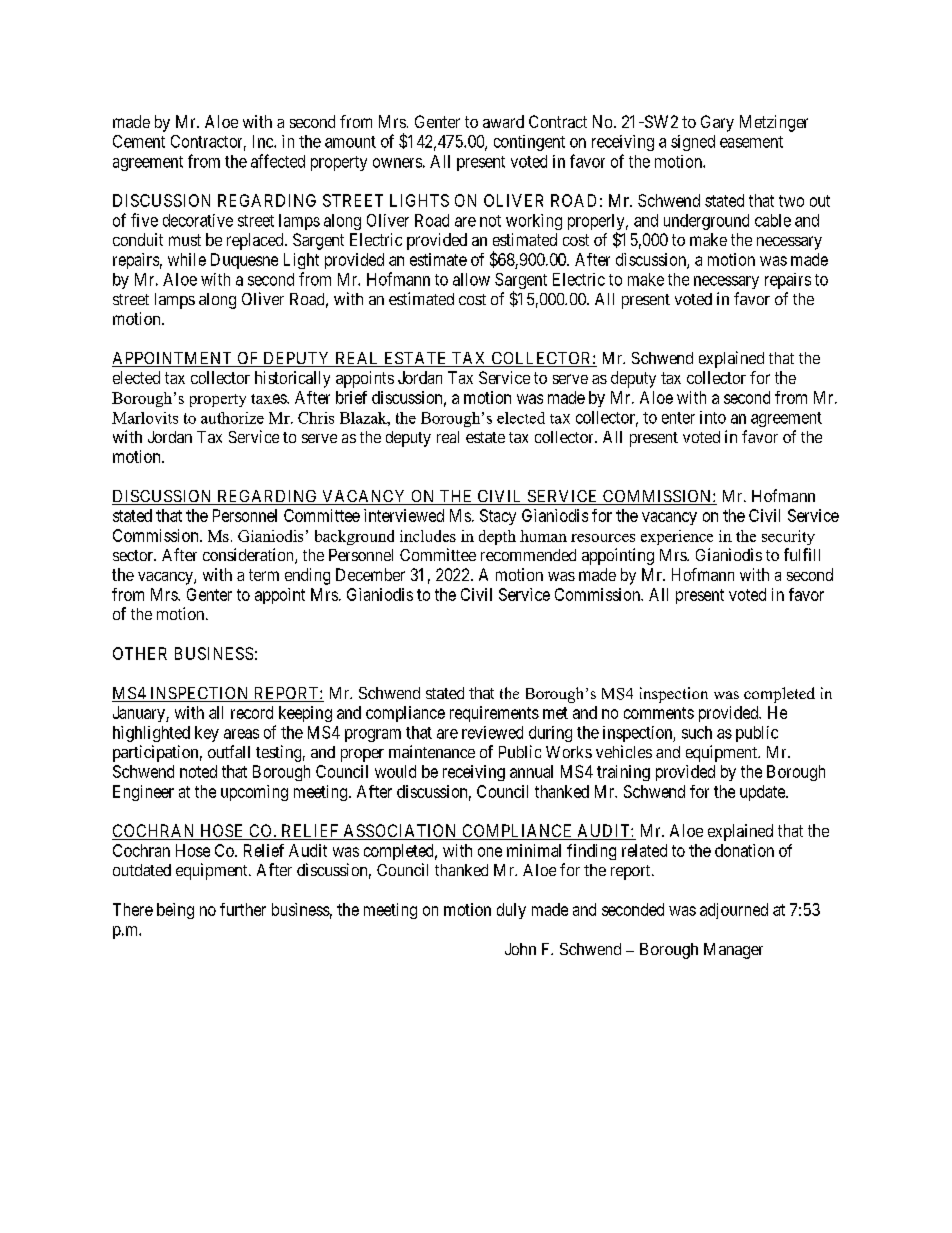  Describe the element at coordinates (503, 121) in the screenshot. I see `award` at that location.
